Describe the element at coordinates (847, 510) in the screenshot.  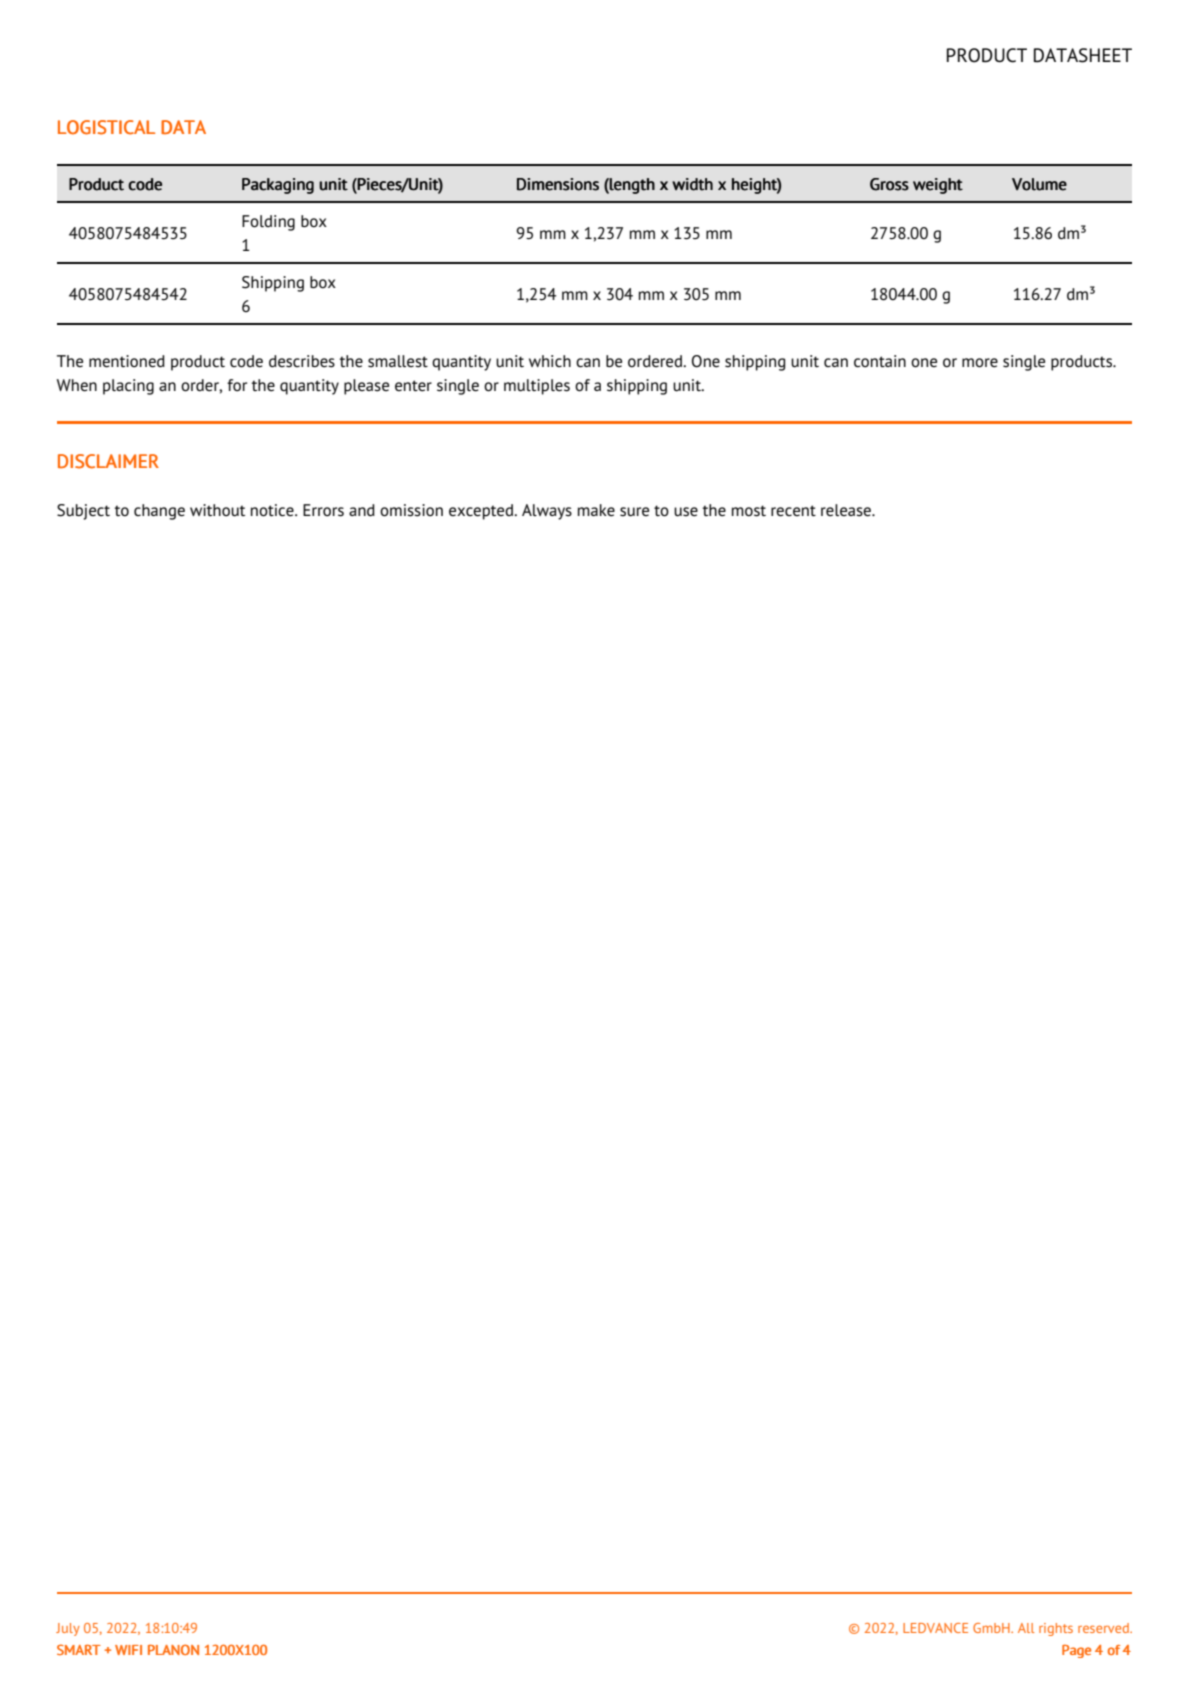
I see `release` at that location.
